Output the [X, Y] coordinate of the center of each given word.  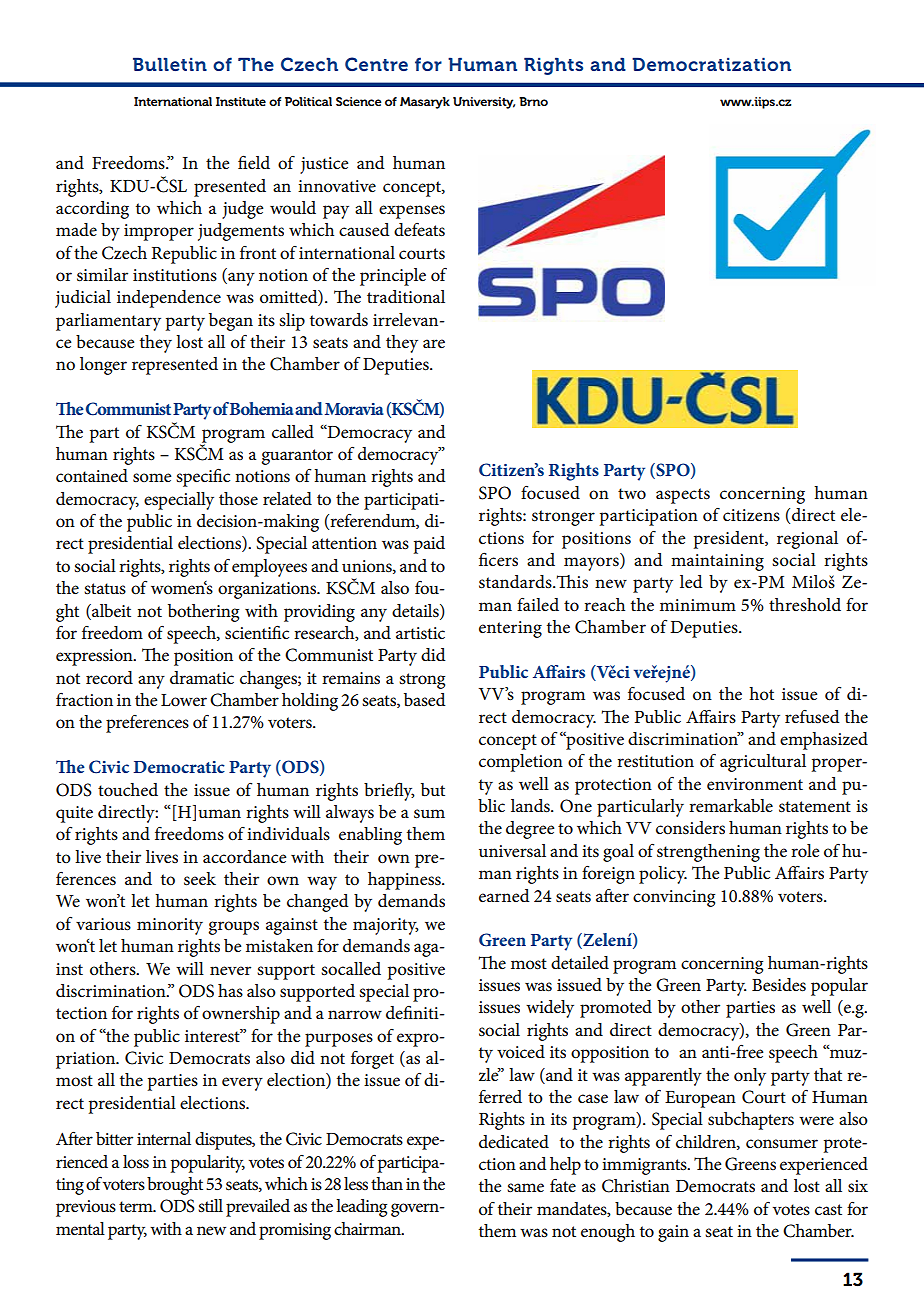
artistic [420, 633]
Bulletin [170, 64]
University [484, 103]
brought [175, 1186]
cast [828, 1210]
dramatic [202, 678]
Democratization [711, 64]
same [525, 1188]
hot [761, 693]
